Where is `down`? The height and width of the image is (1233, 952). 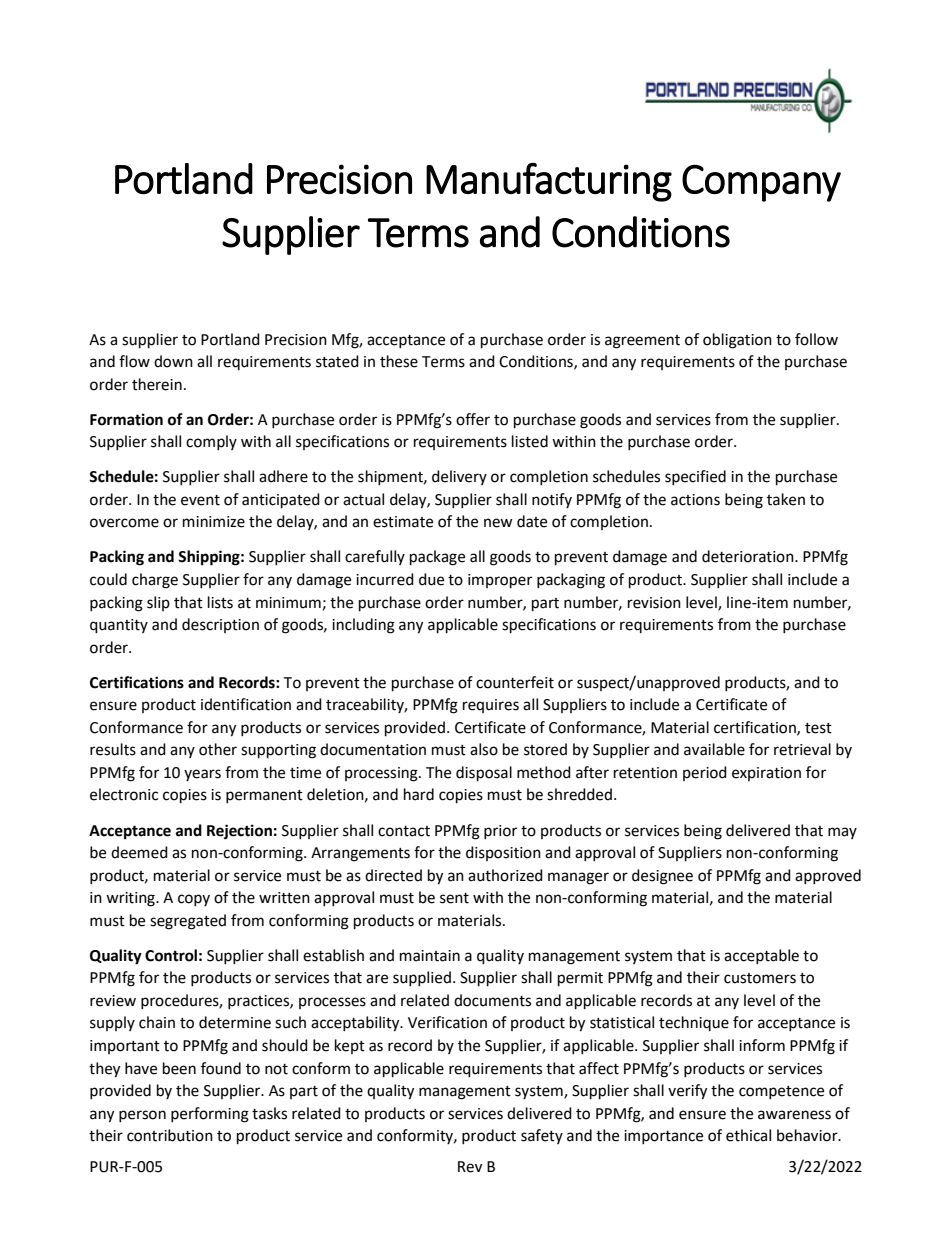
down is located at coordinates (173, 361).
